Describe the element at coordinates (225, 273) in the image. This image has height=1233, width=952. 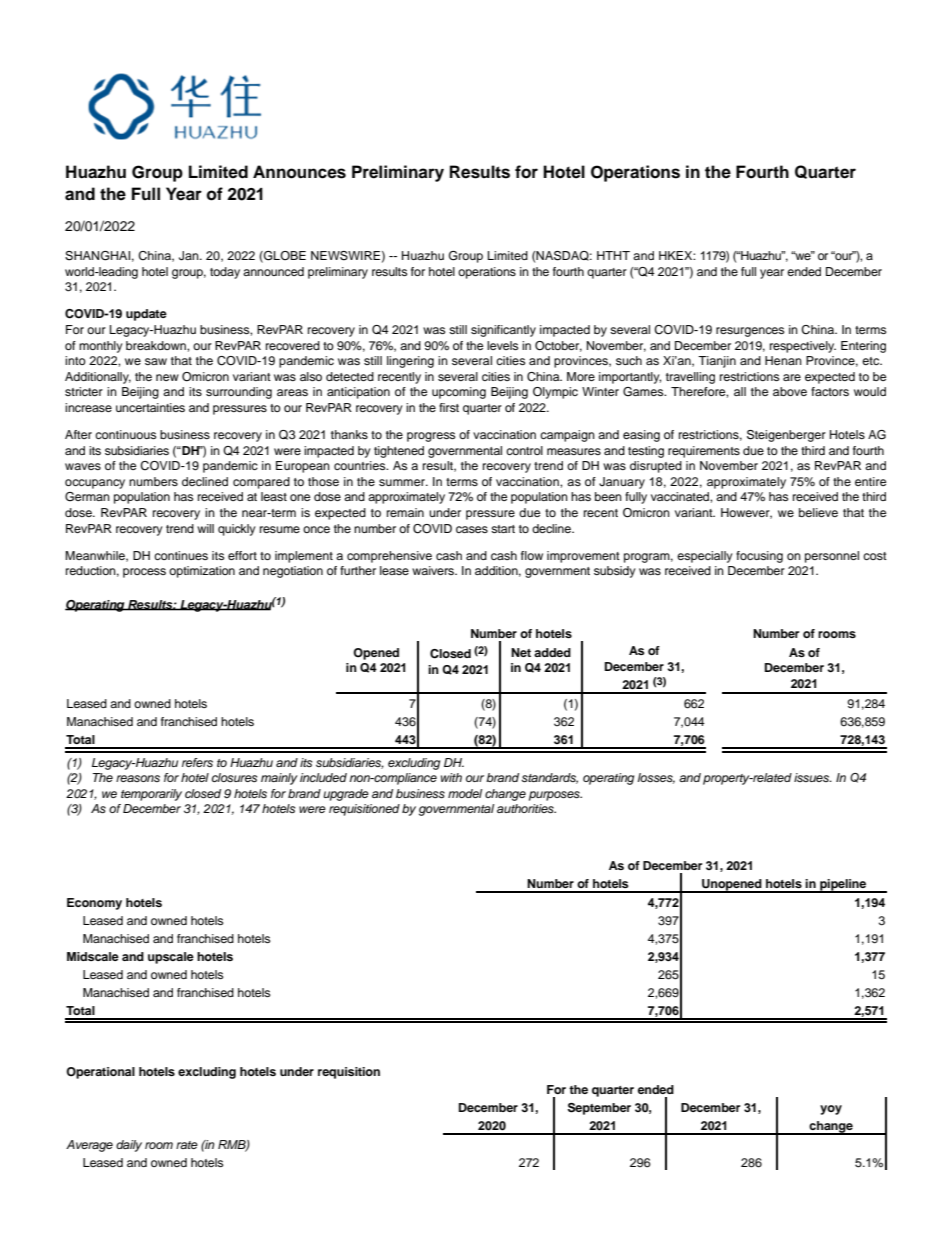
I see `today` at that location.
